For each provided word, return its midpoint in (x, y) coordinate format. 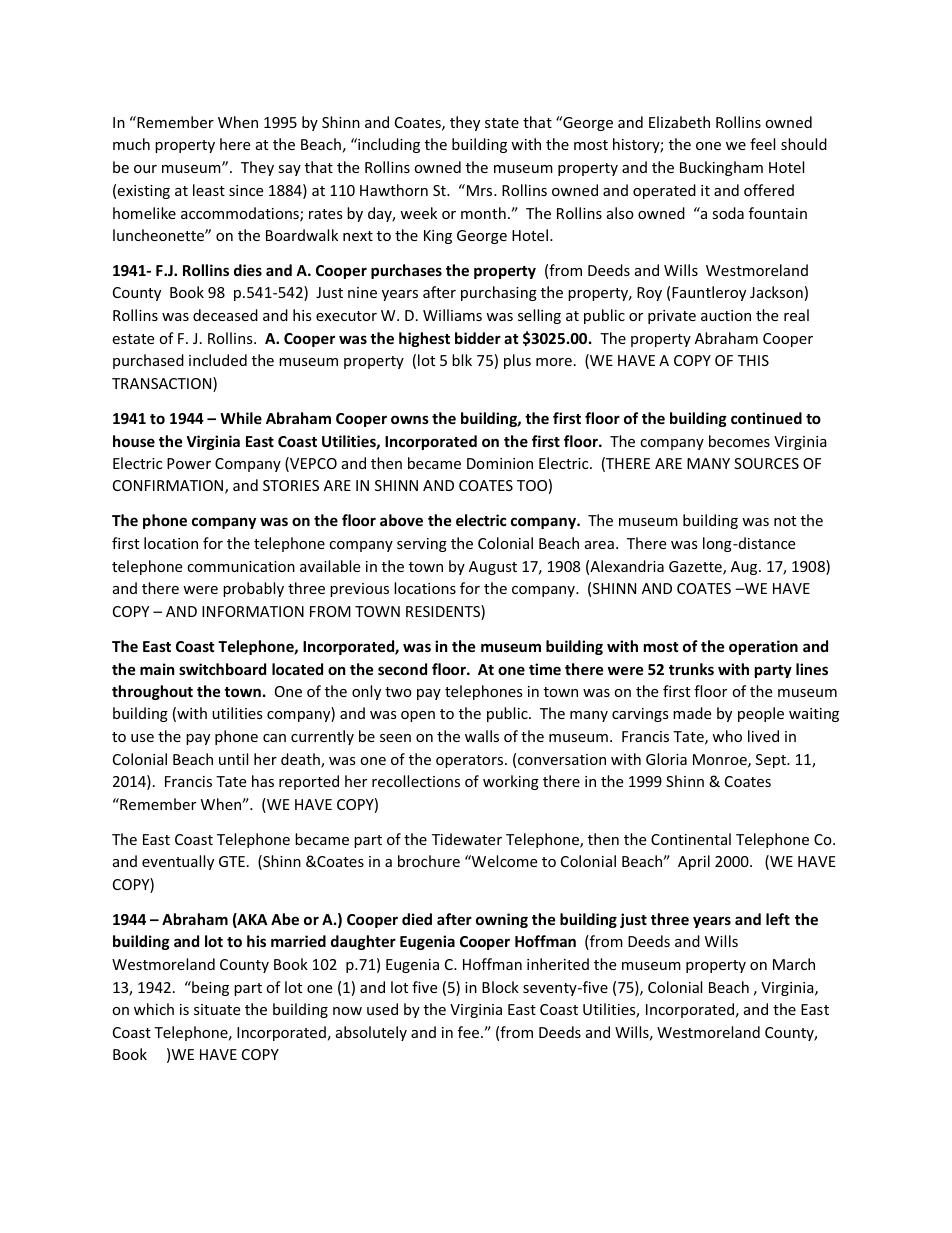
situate (217, 1009)
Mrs (481, 190)
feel (762, 144)
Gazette (696, 568)
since (246, 190)
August (493, 568)
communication (241, 566)
